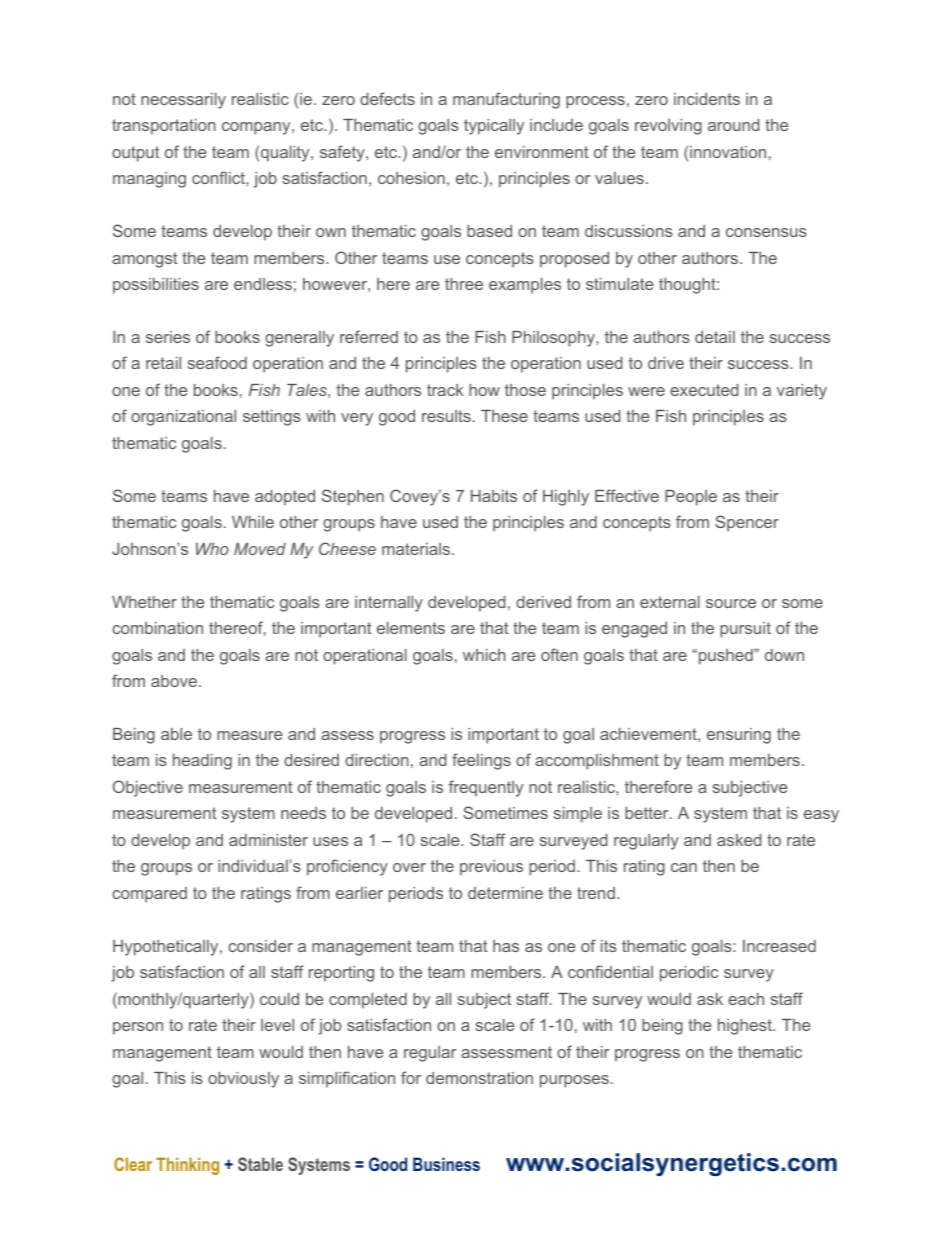  What do you see at coordinates (491, 868) in the document?
I see `previous` at bounding box center [491, 868].
